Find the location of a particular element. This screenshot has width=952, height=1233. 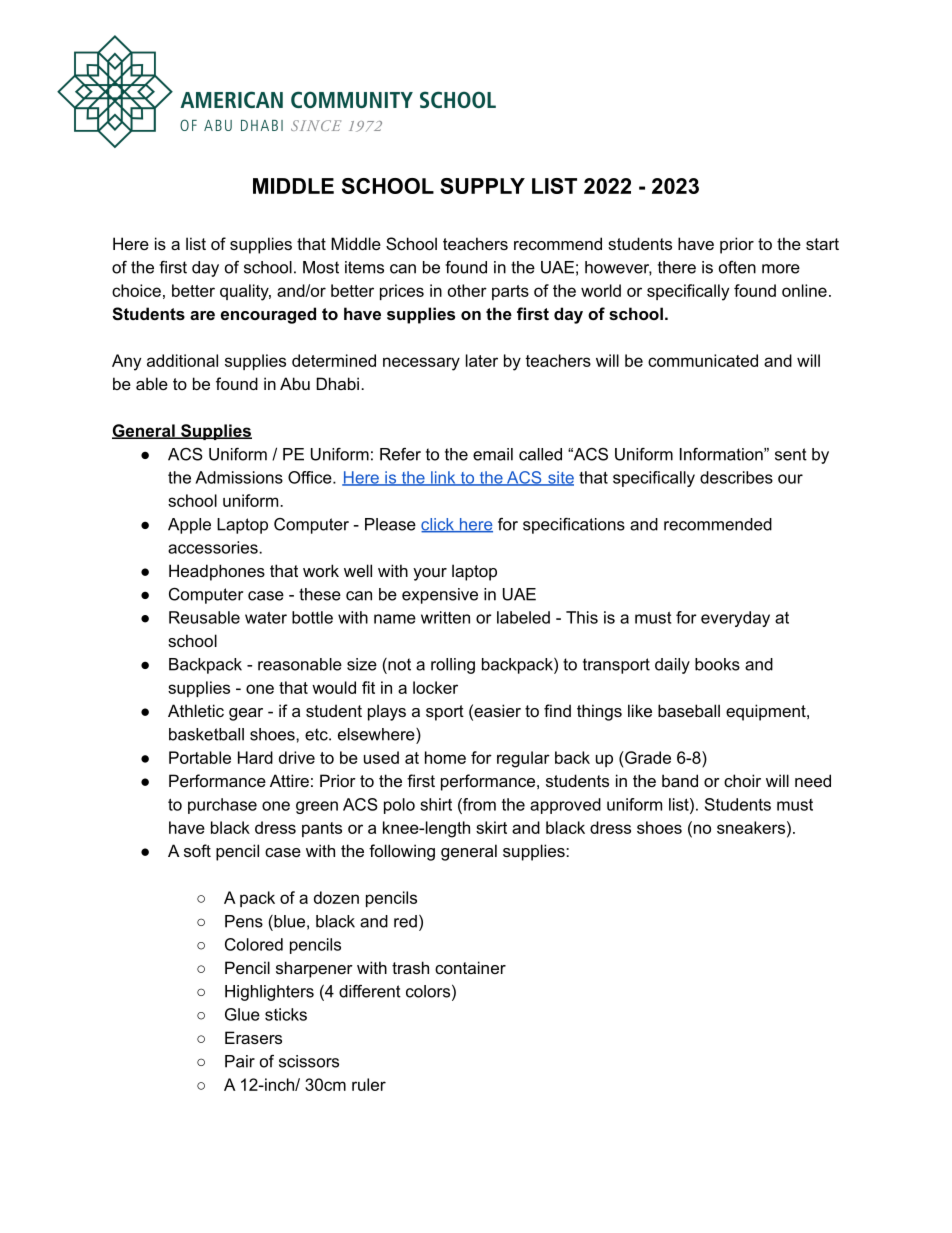

soft is located at coordinates (197, 850).
